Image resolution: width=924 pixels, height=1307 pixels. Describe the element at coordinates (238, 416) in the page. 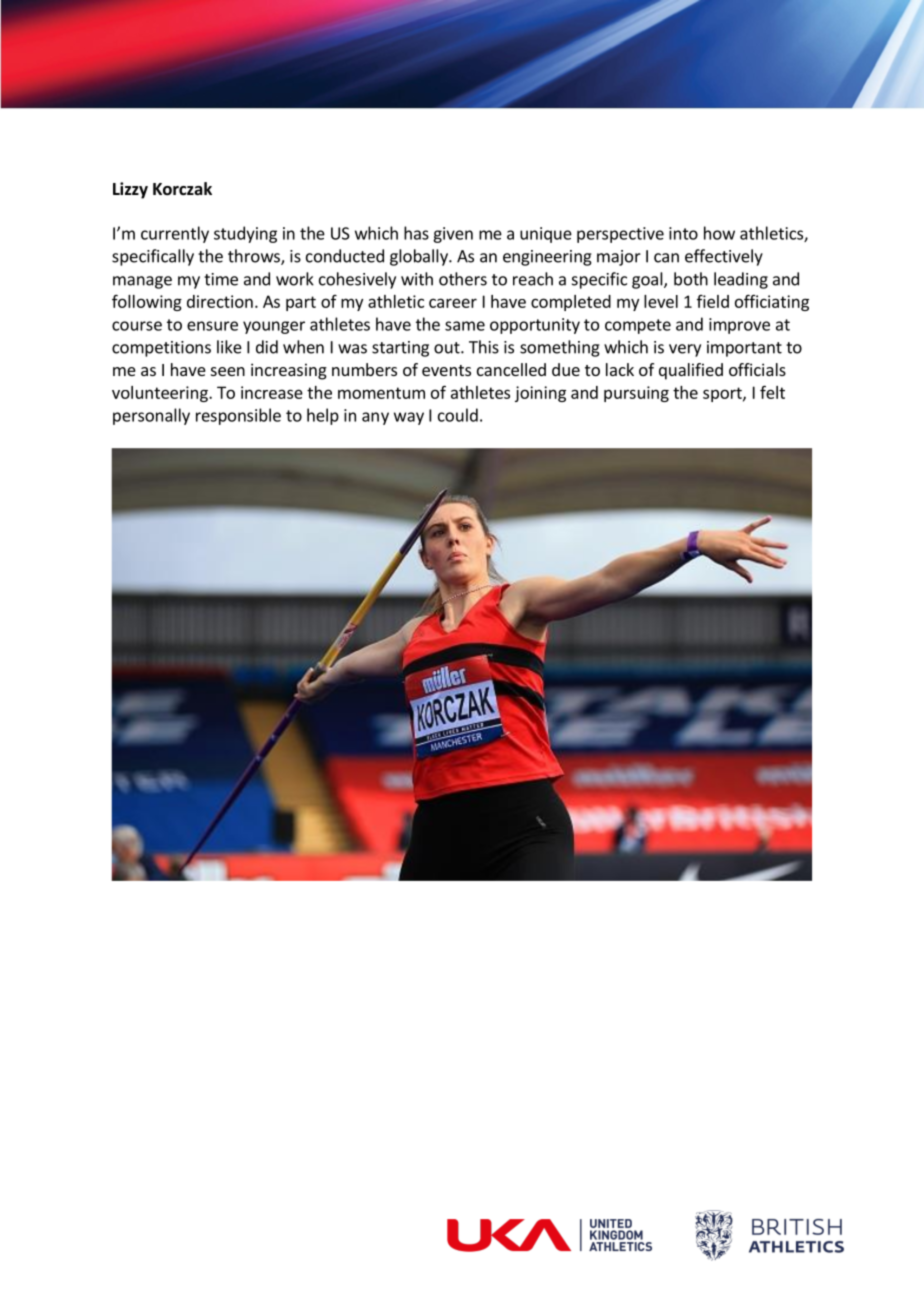

I see `responsible` at that location.
